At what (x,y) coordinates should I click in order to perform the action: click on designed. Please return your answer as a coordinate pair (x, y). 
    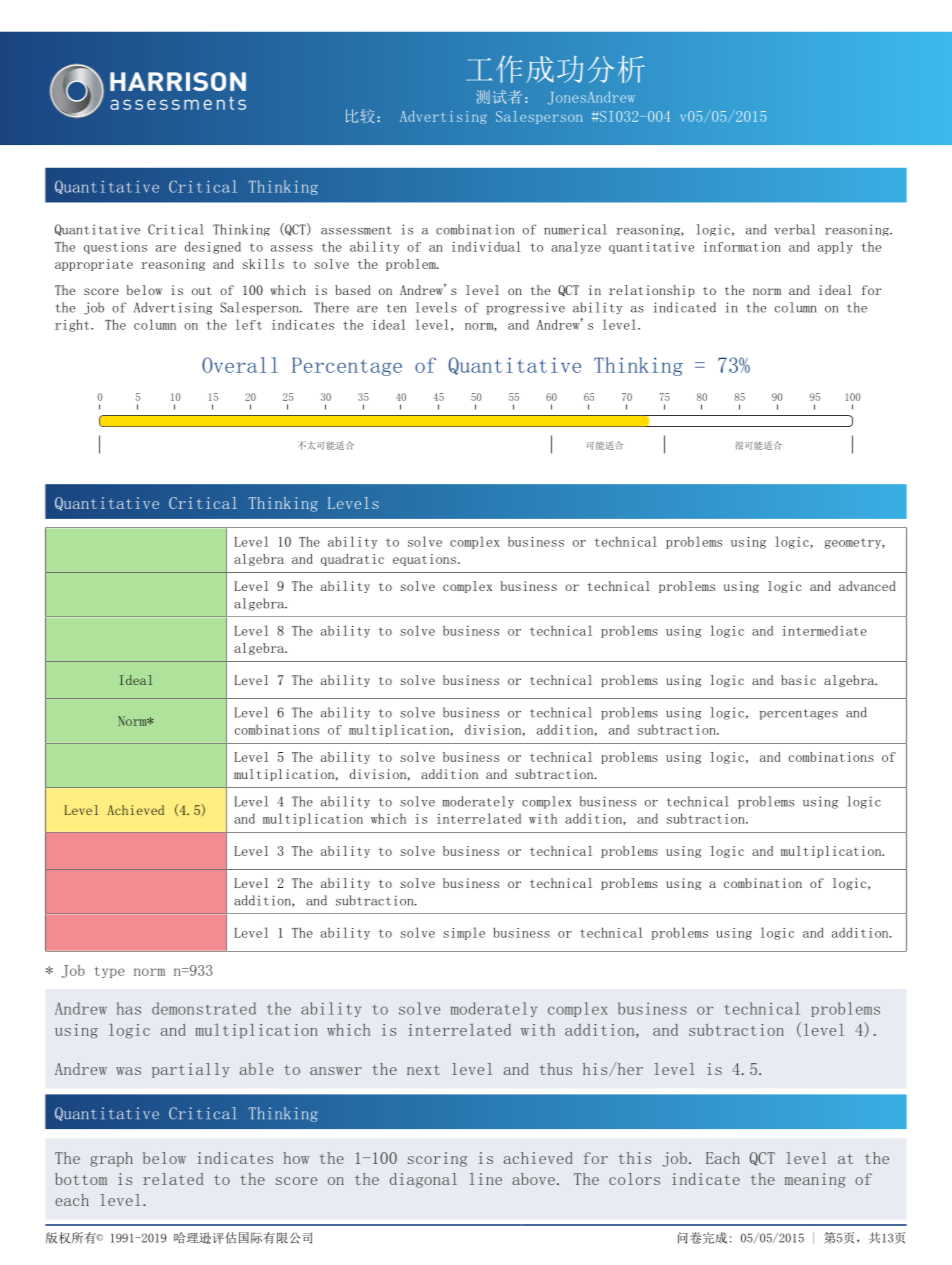
    Looking at the image, I should click on (213, 247).
